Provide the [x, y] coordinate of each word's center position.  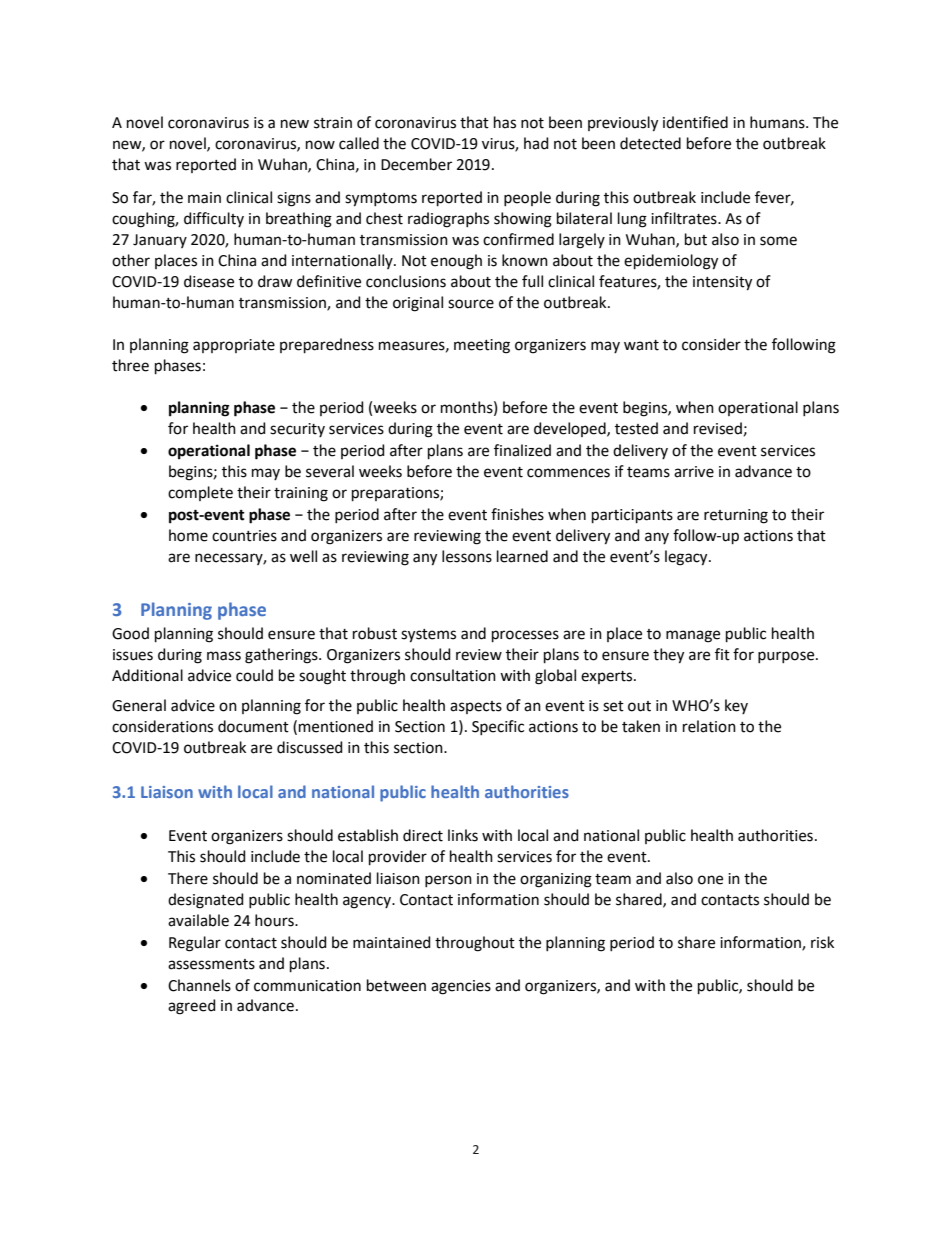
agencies [461, 987]
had [536, 143]
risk [822, 942]
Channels [199, 985]
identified [695, 122]
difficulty [214, 219]
